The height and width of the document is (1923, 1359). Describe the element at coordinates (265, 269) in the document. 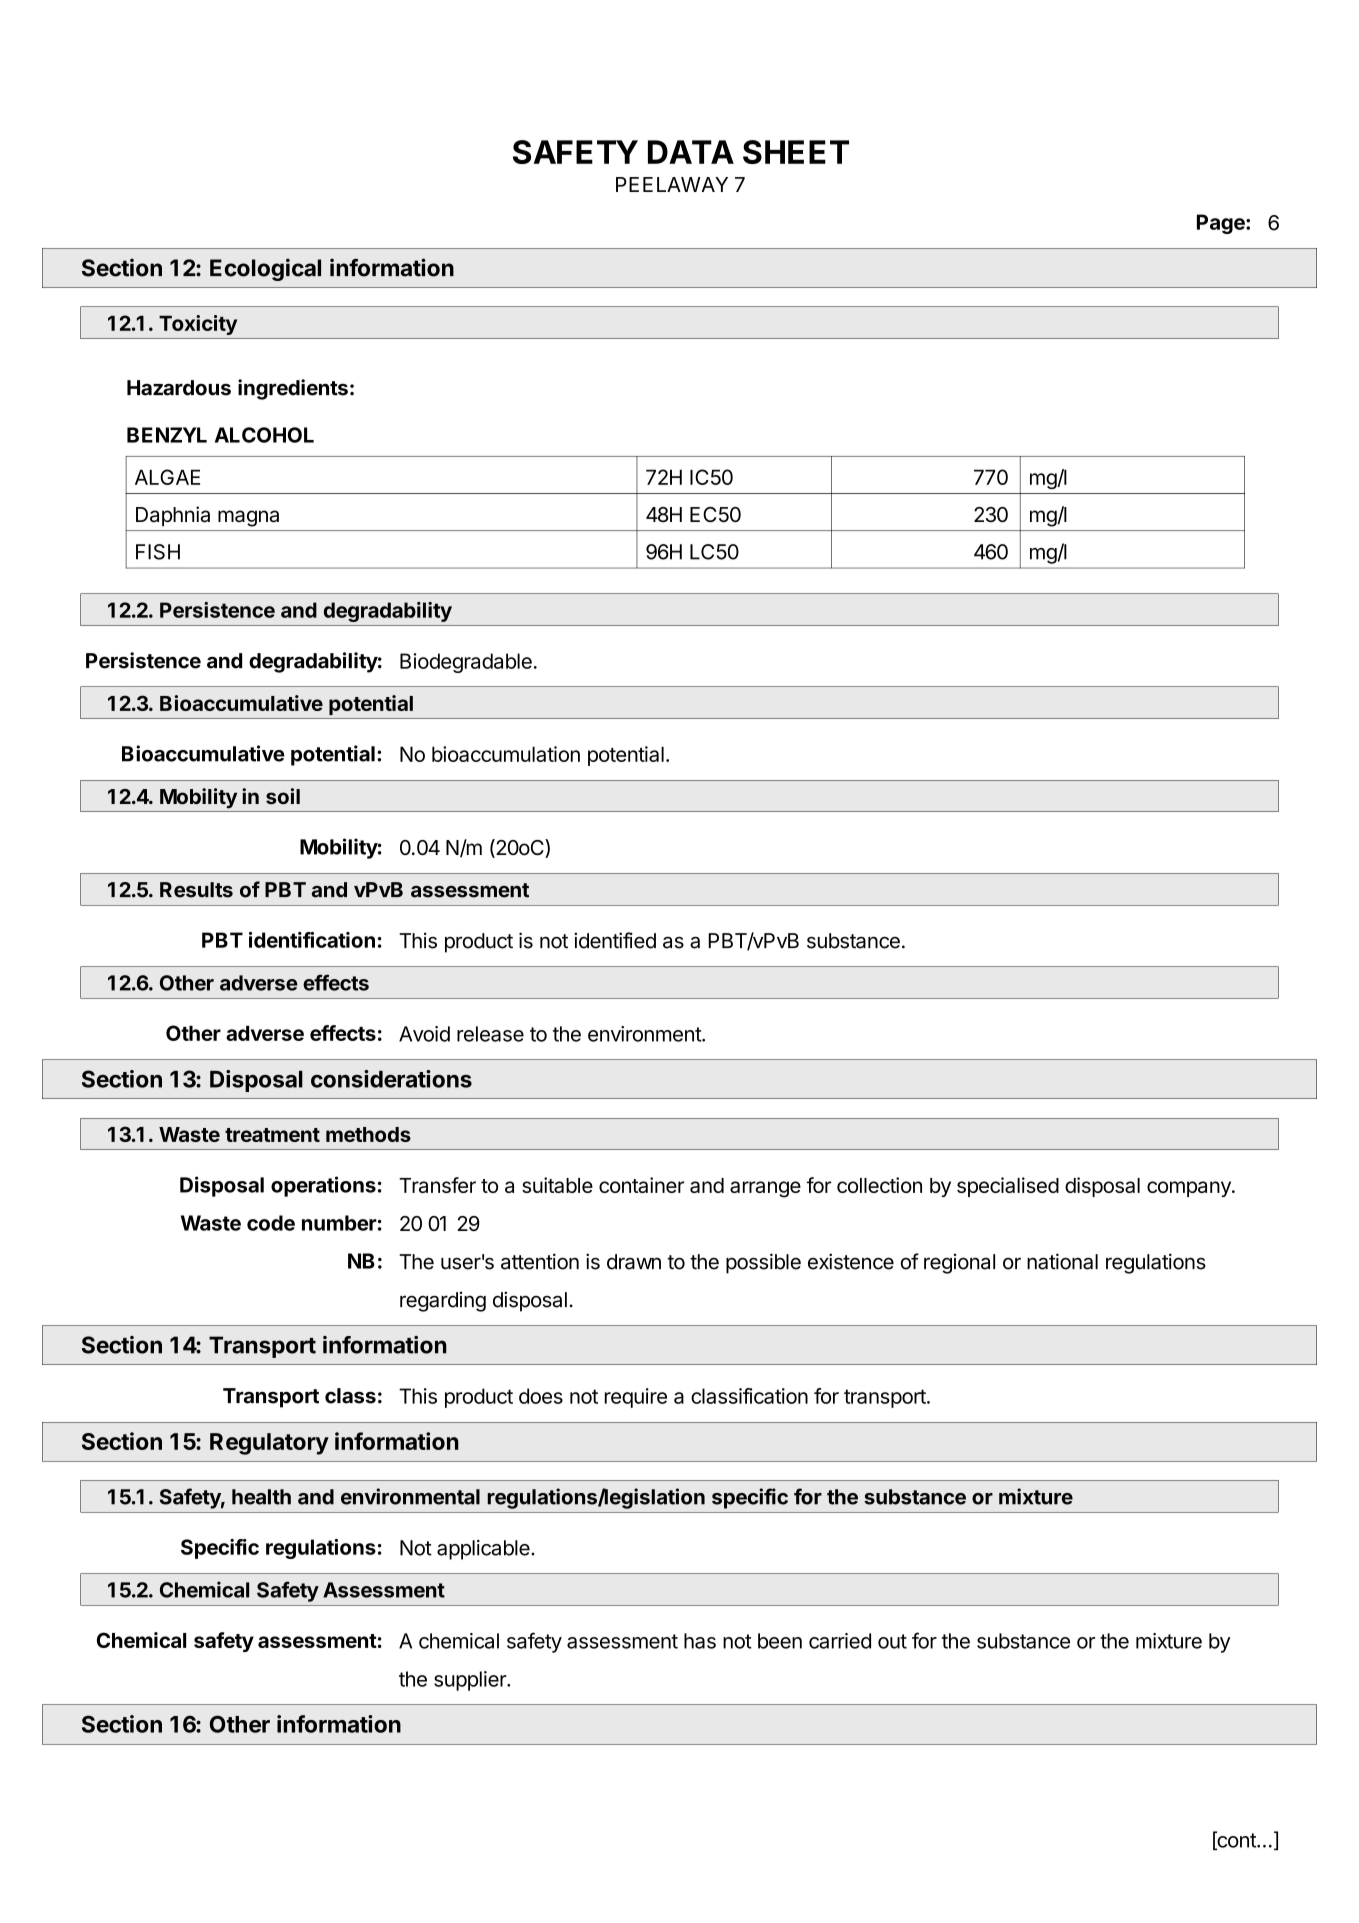

I see `Ecological` at that location.
